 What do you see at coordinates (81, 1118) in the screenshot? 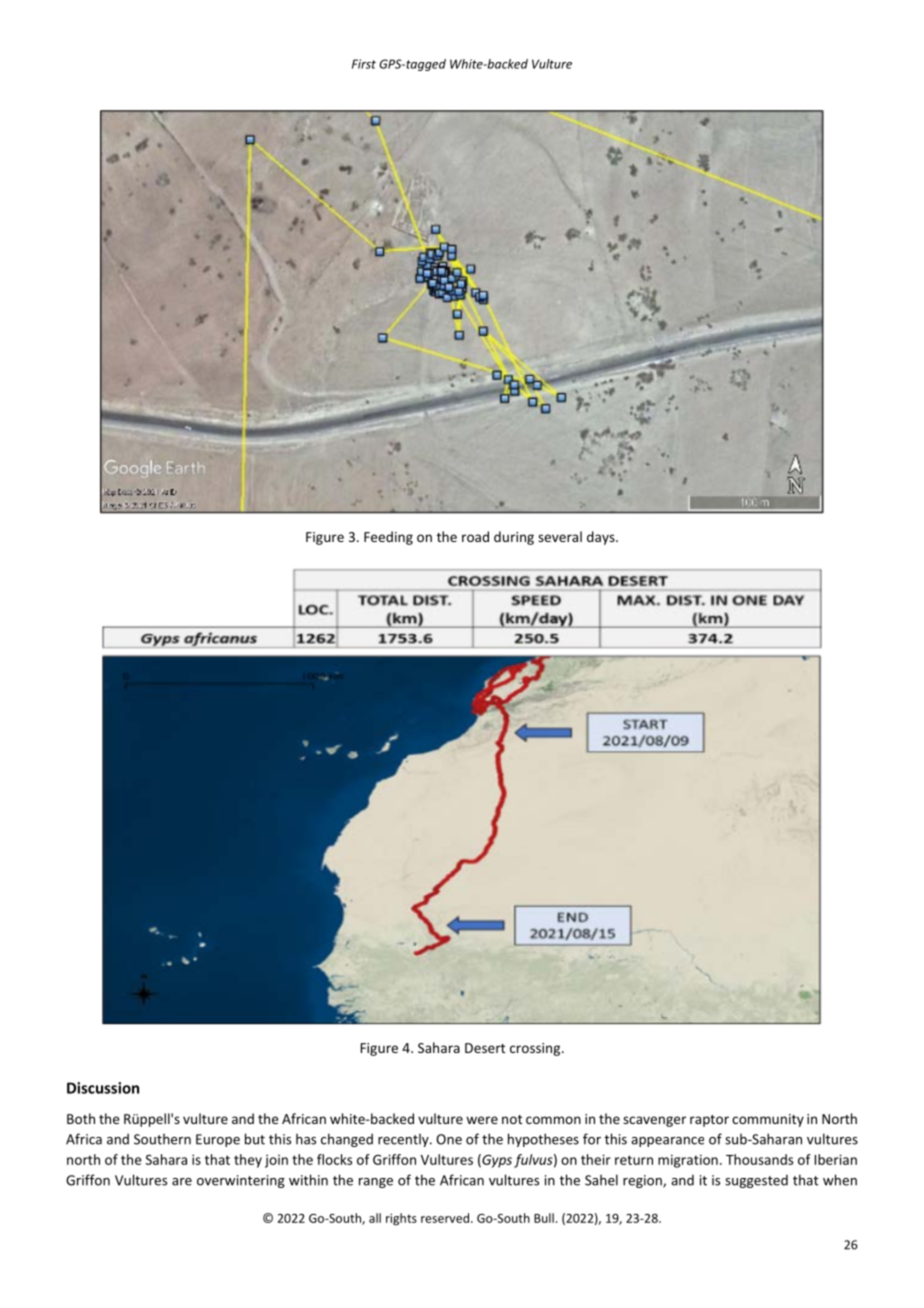
I see `Both` at bounding box center [81, 1118].
